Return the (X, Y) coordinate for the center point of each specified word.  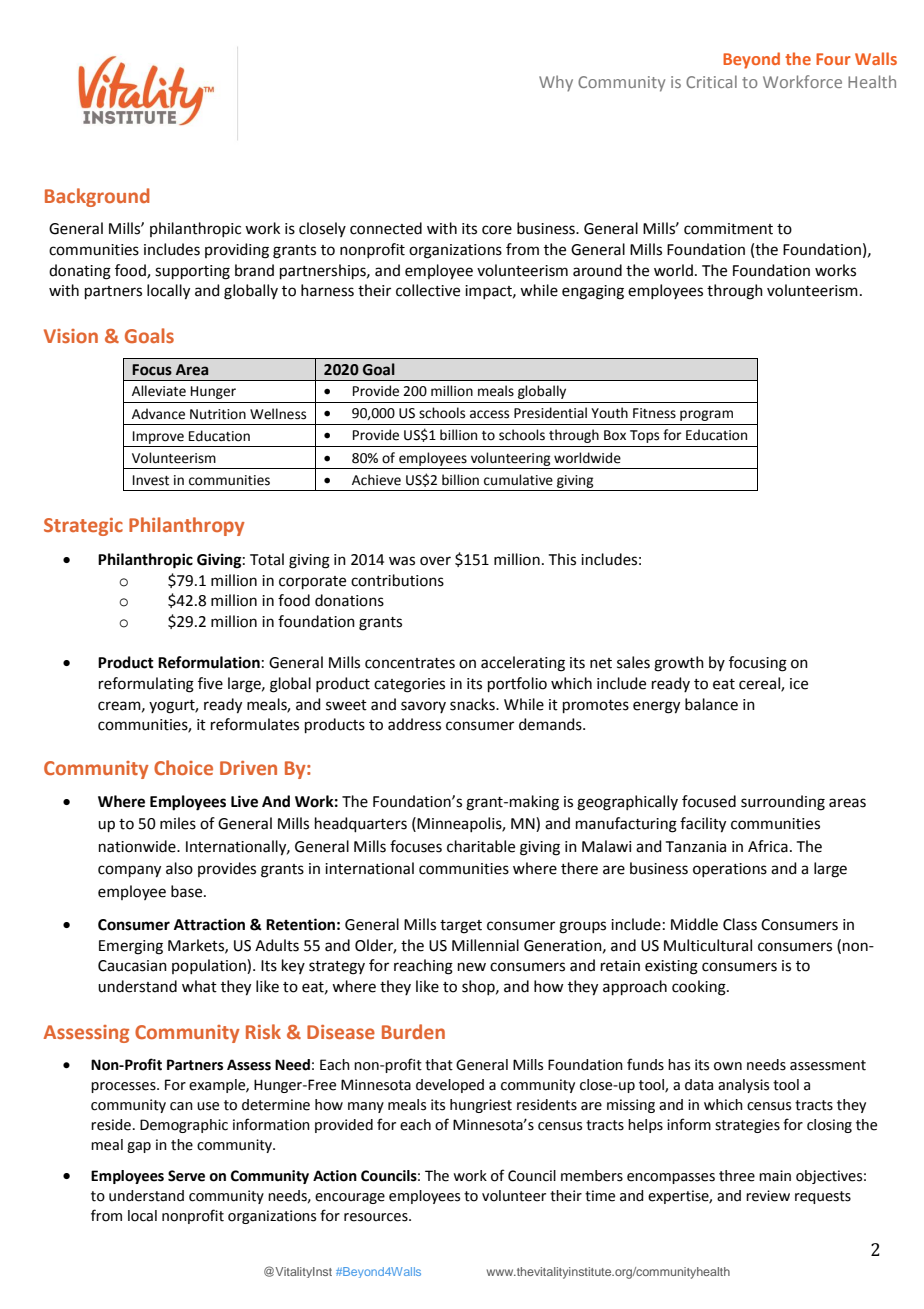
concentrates (410, 663)
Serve (186, 1176)
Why (556, 83)
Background (97, 197)
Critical (711, 81)
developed (450, 1086)
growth (679, 664)
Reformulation (209, 662)
